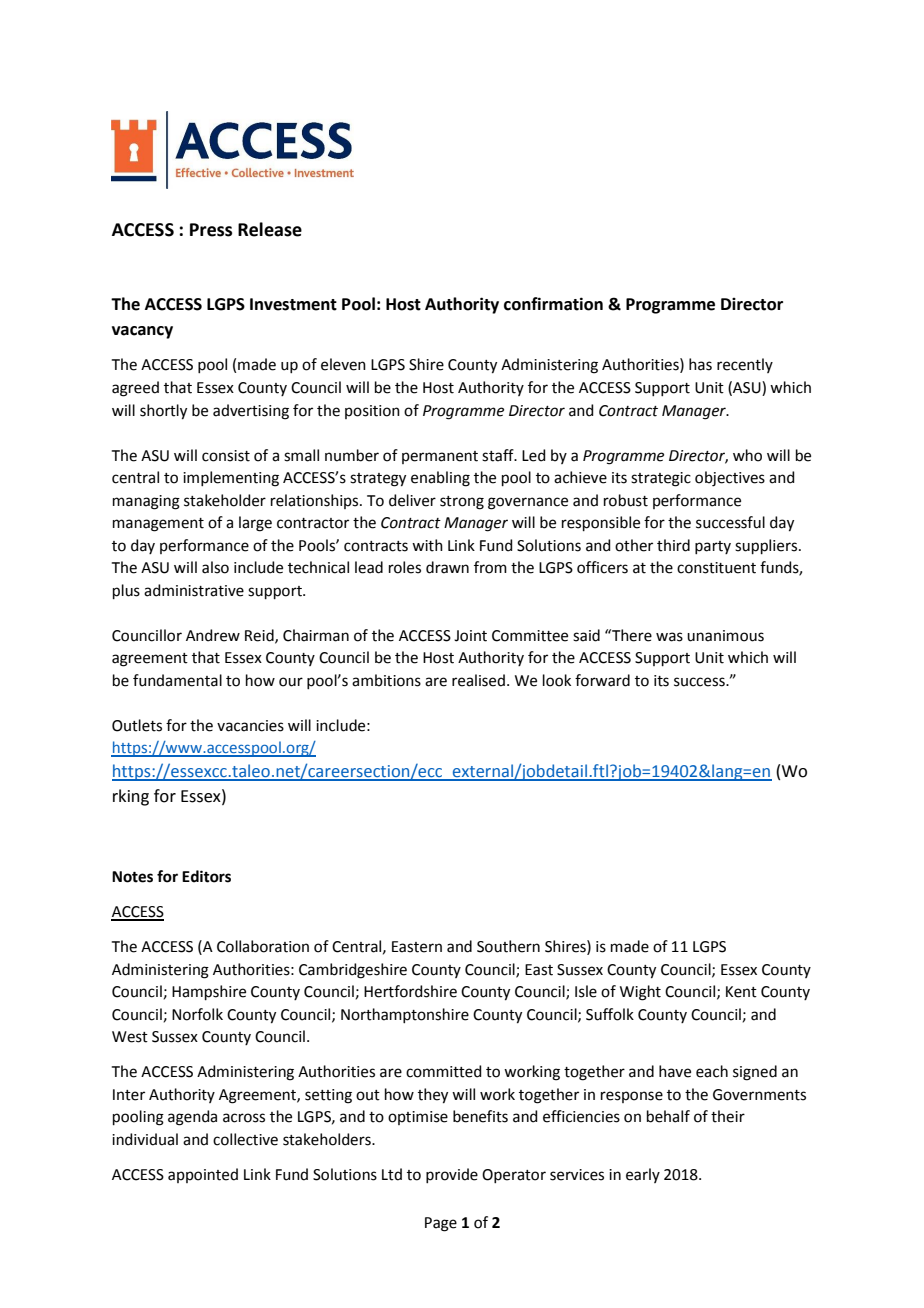 The height and width of the screenshot is (1308, 924). I want to click on confirmation, so click(553, 304).
